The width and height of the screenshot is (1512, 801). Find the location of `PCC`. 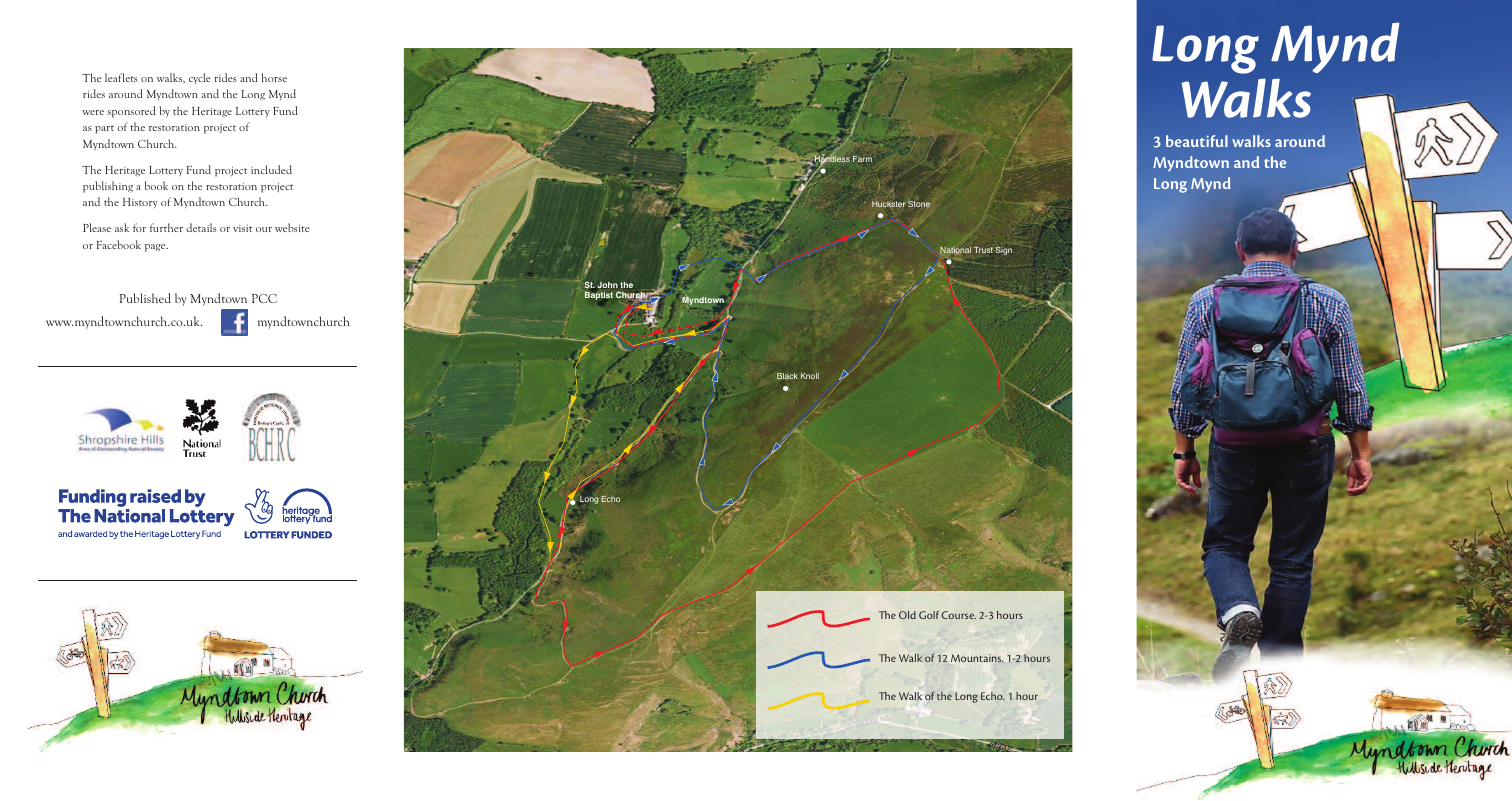

PCC is located at coordinates (264, 298).
